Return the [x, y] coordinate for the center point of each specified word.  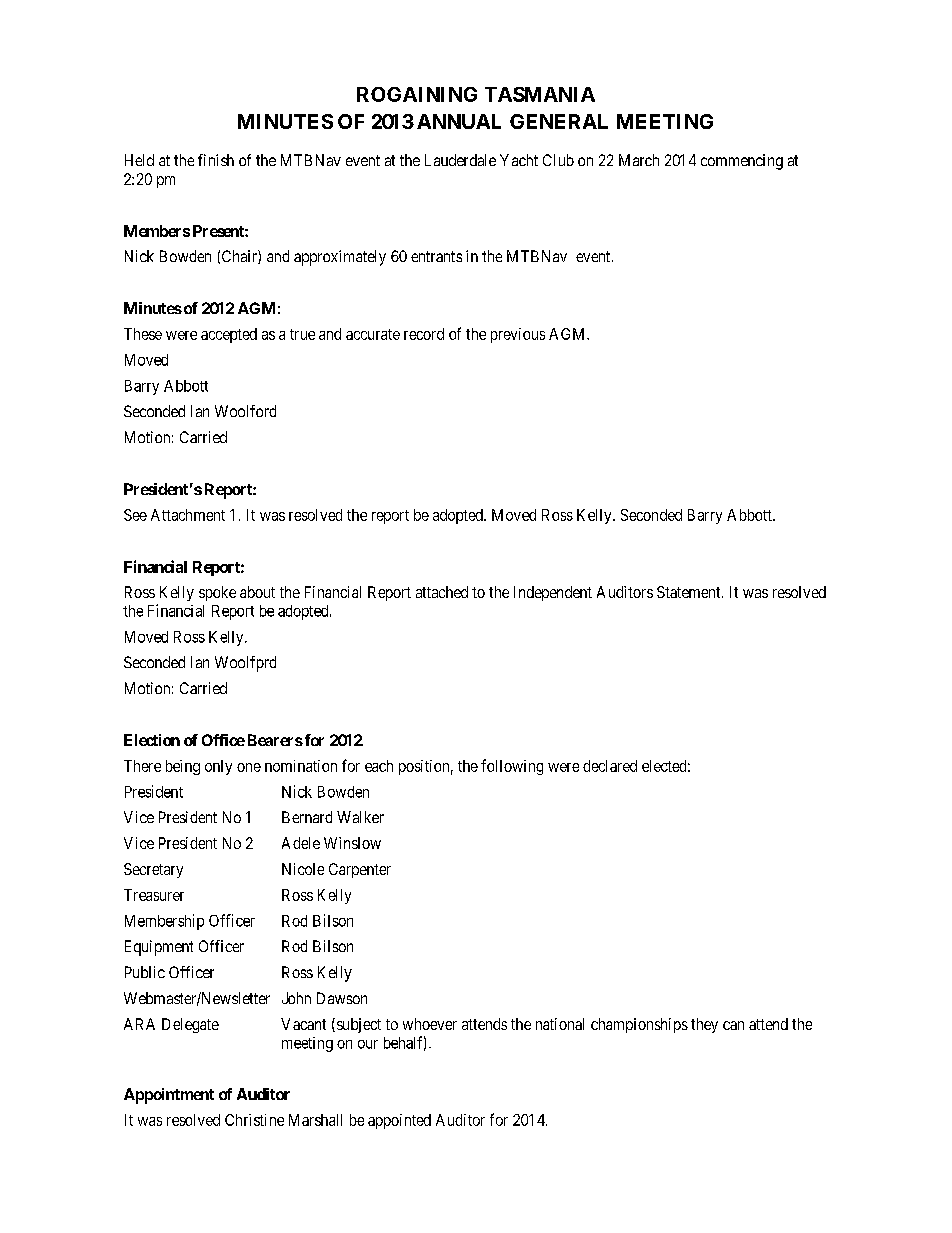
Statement [690, 592]
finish [216, 160]
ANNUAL [459, 121]
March [639, 160]
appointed [399, 1121]
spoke [217, 593]
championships [639, 1025]
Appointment [169, 1096]
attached [442, 592]
